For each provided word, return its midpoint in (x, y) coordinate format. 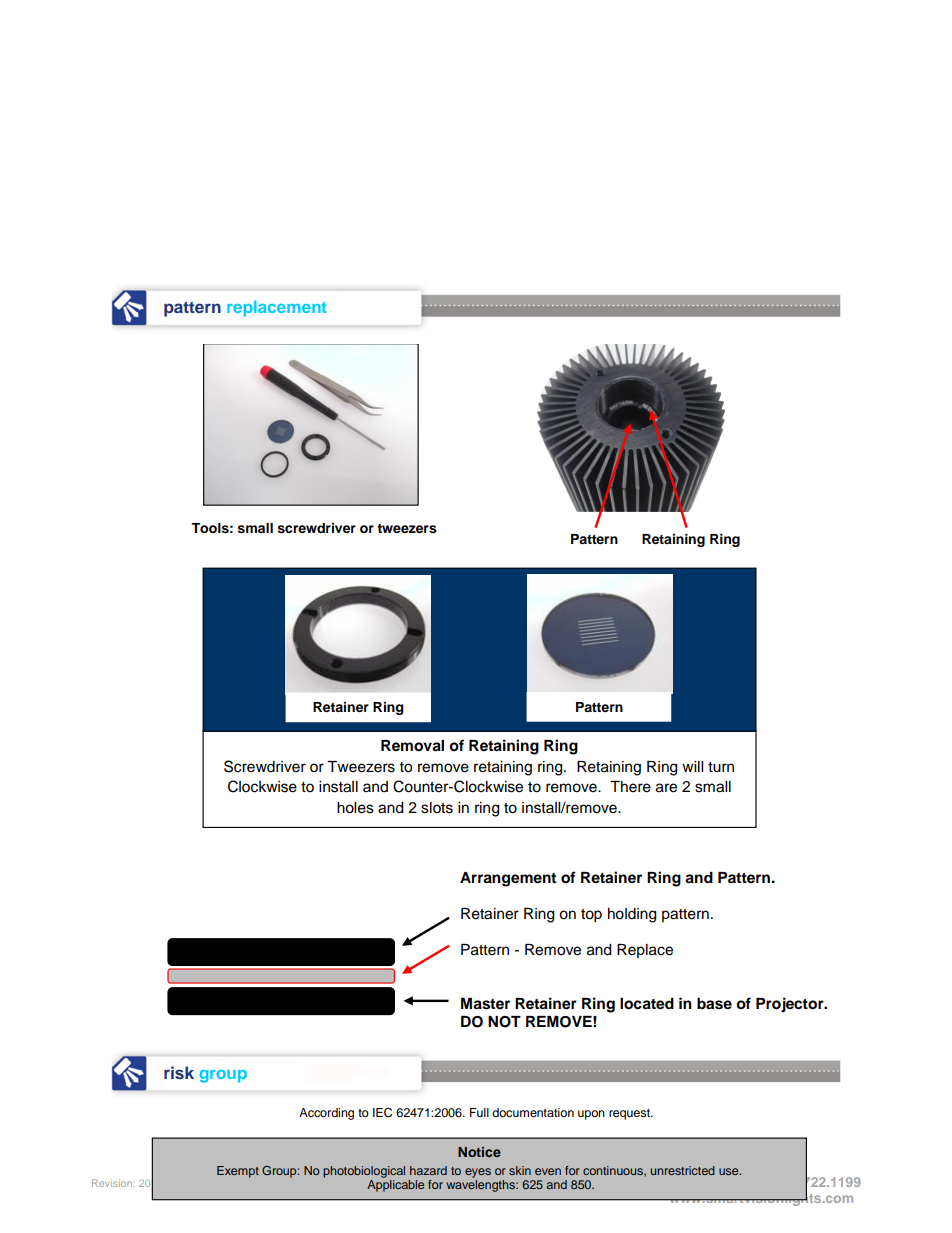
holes (355, 808)
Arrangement (508, 879)
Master (485, 1004)
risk (179, 1072)
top (591, 916)
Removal (412, 746)
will (692, 766)
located (647, 1004)
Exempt (238, 1172)
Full (479, 1112)
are (666, 788)
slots (437, 808)
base (714, 1004)
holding (632, 915)
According (326, 1114)
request (630, 1114)
